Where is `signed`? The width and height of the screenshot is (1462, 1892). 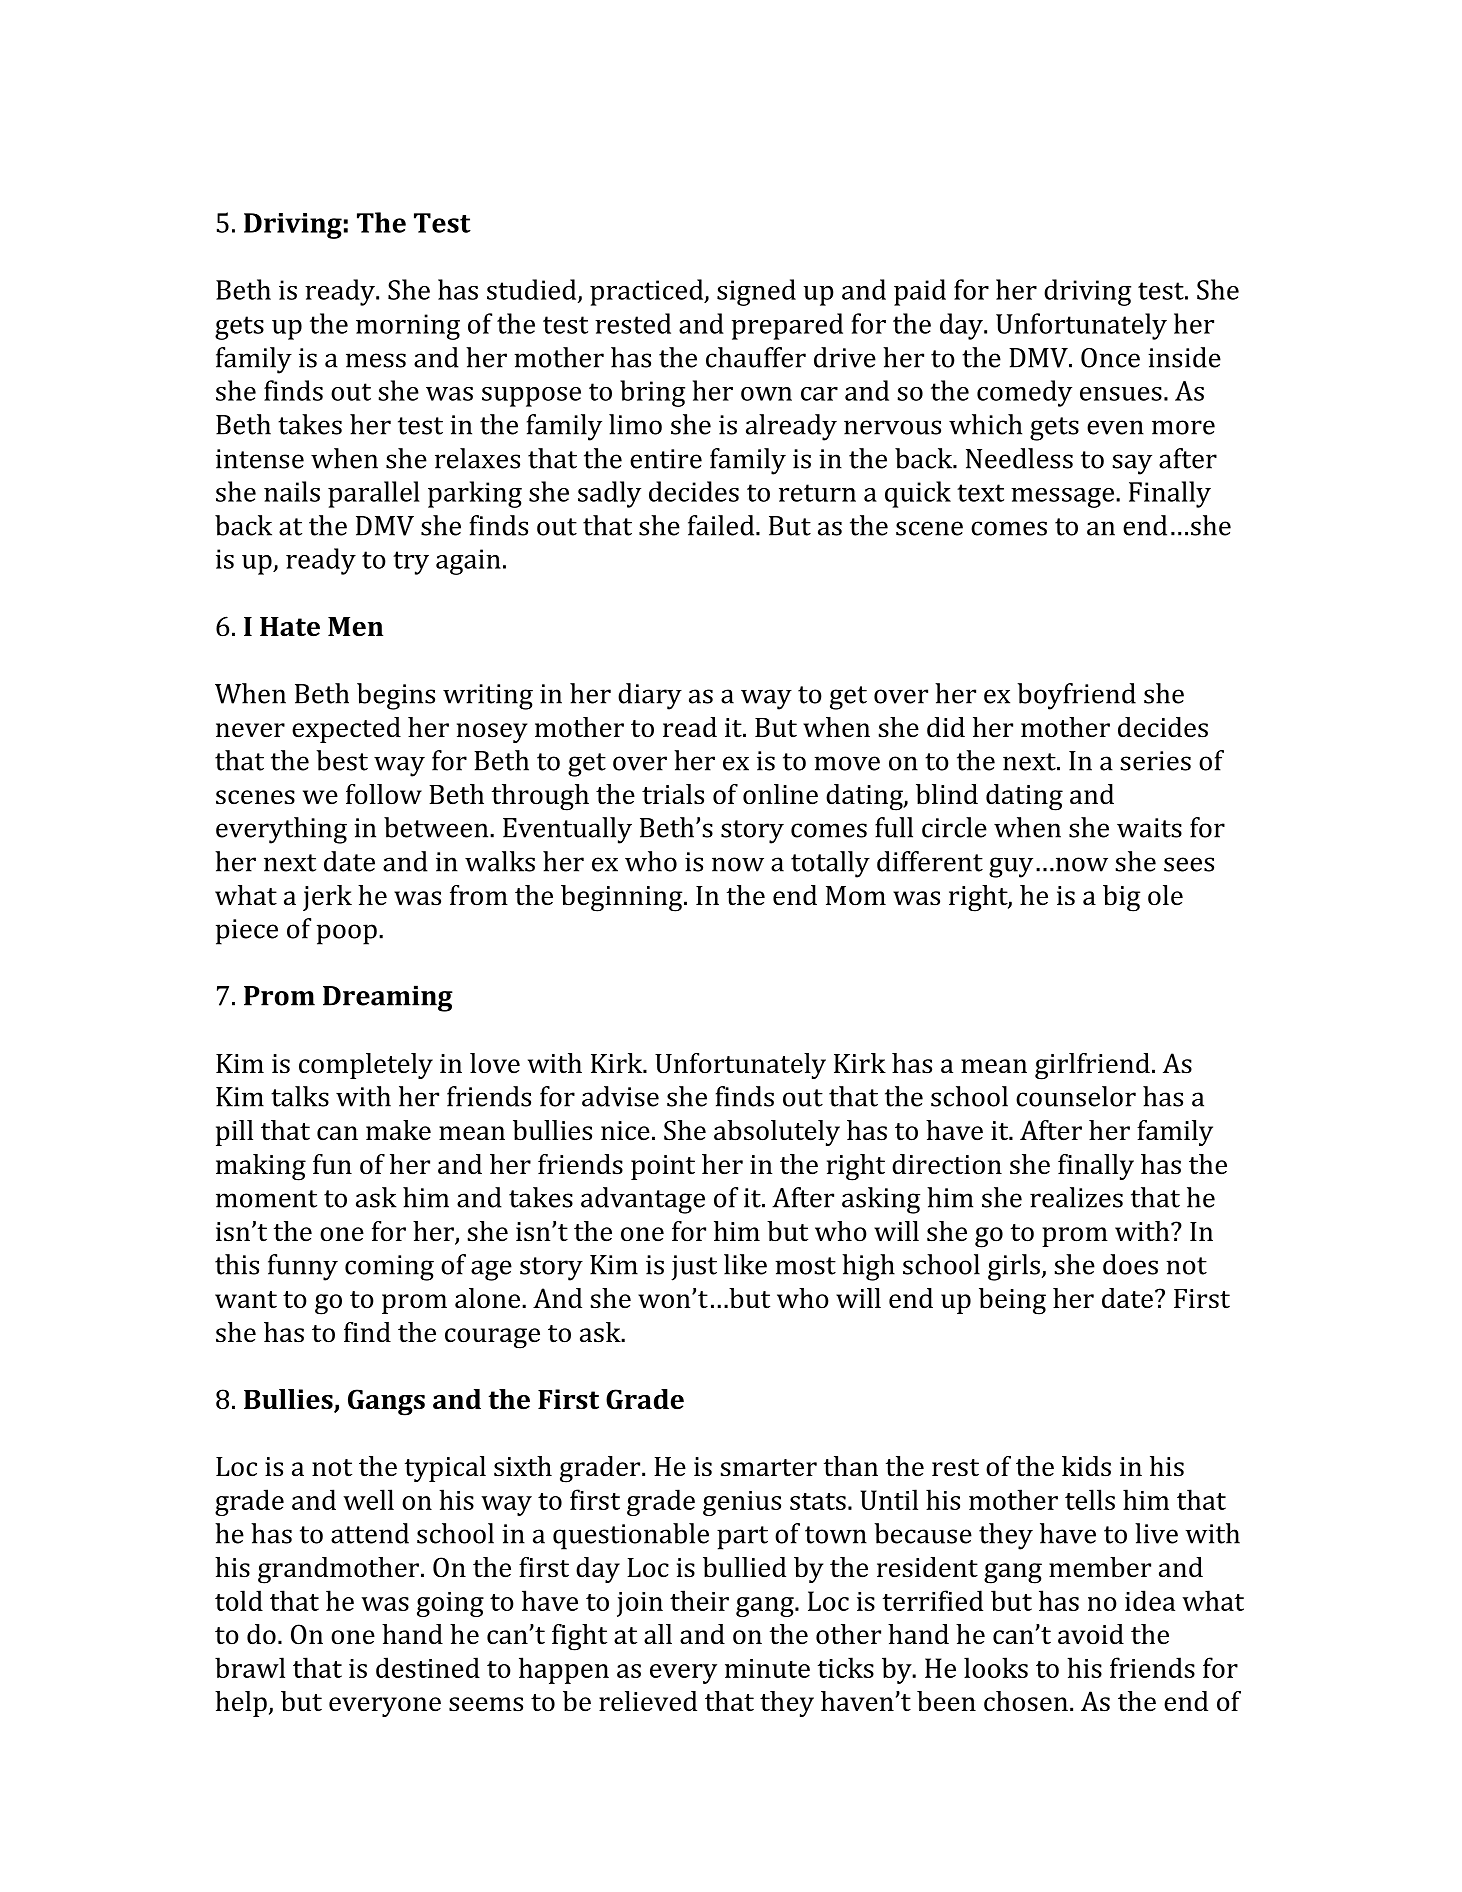
signed is located at coordinates (756, 292).
